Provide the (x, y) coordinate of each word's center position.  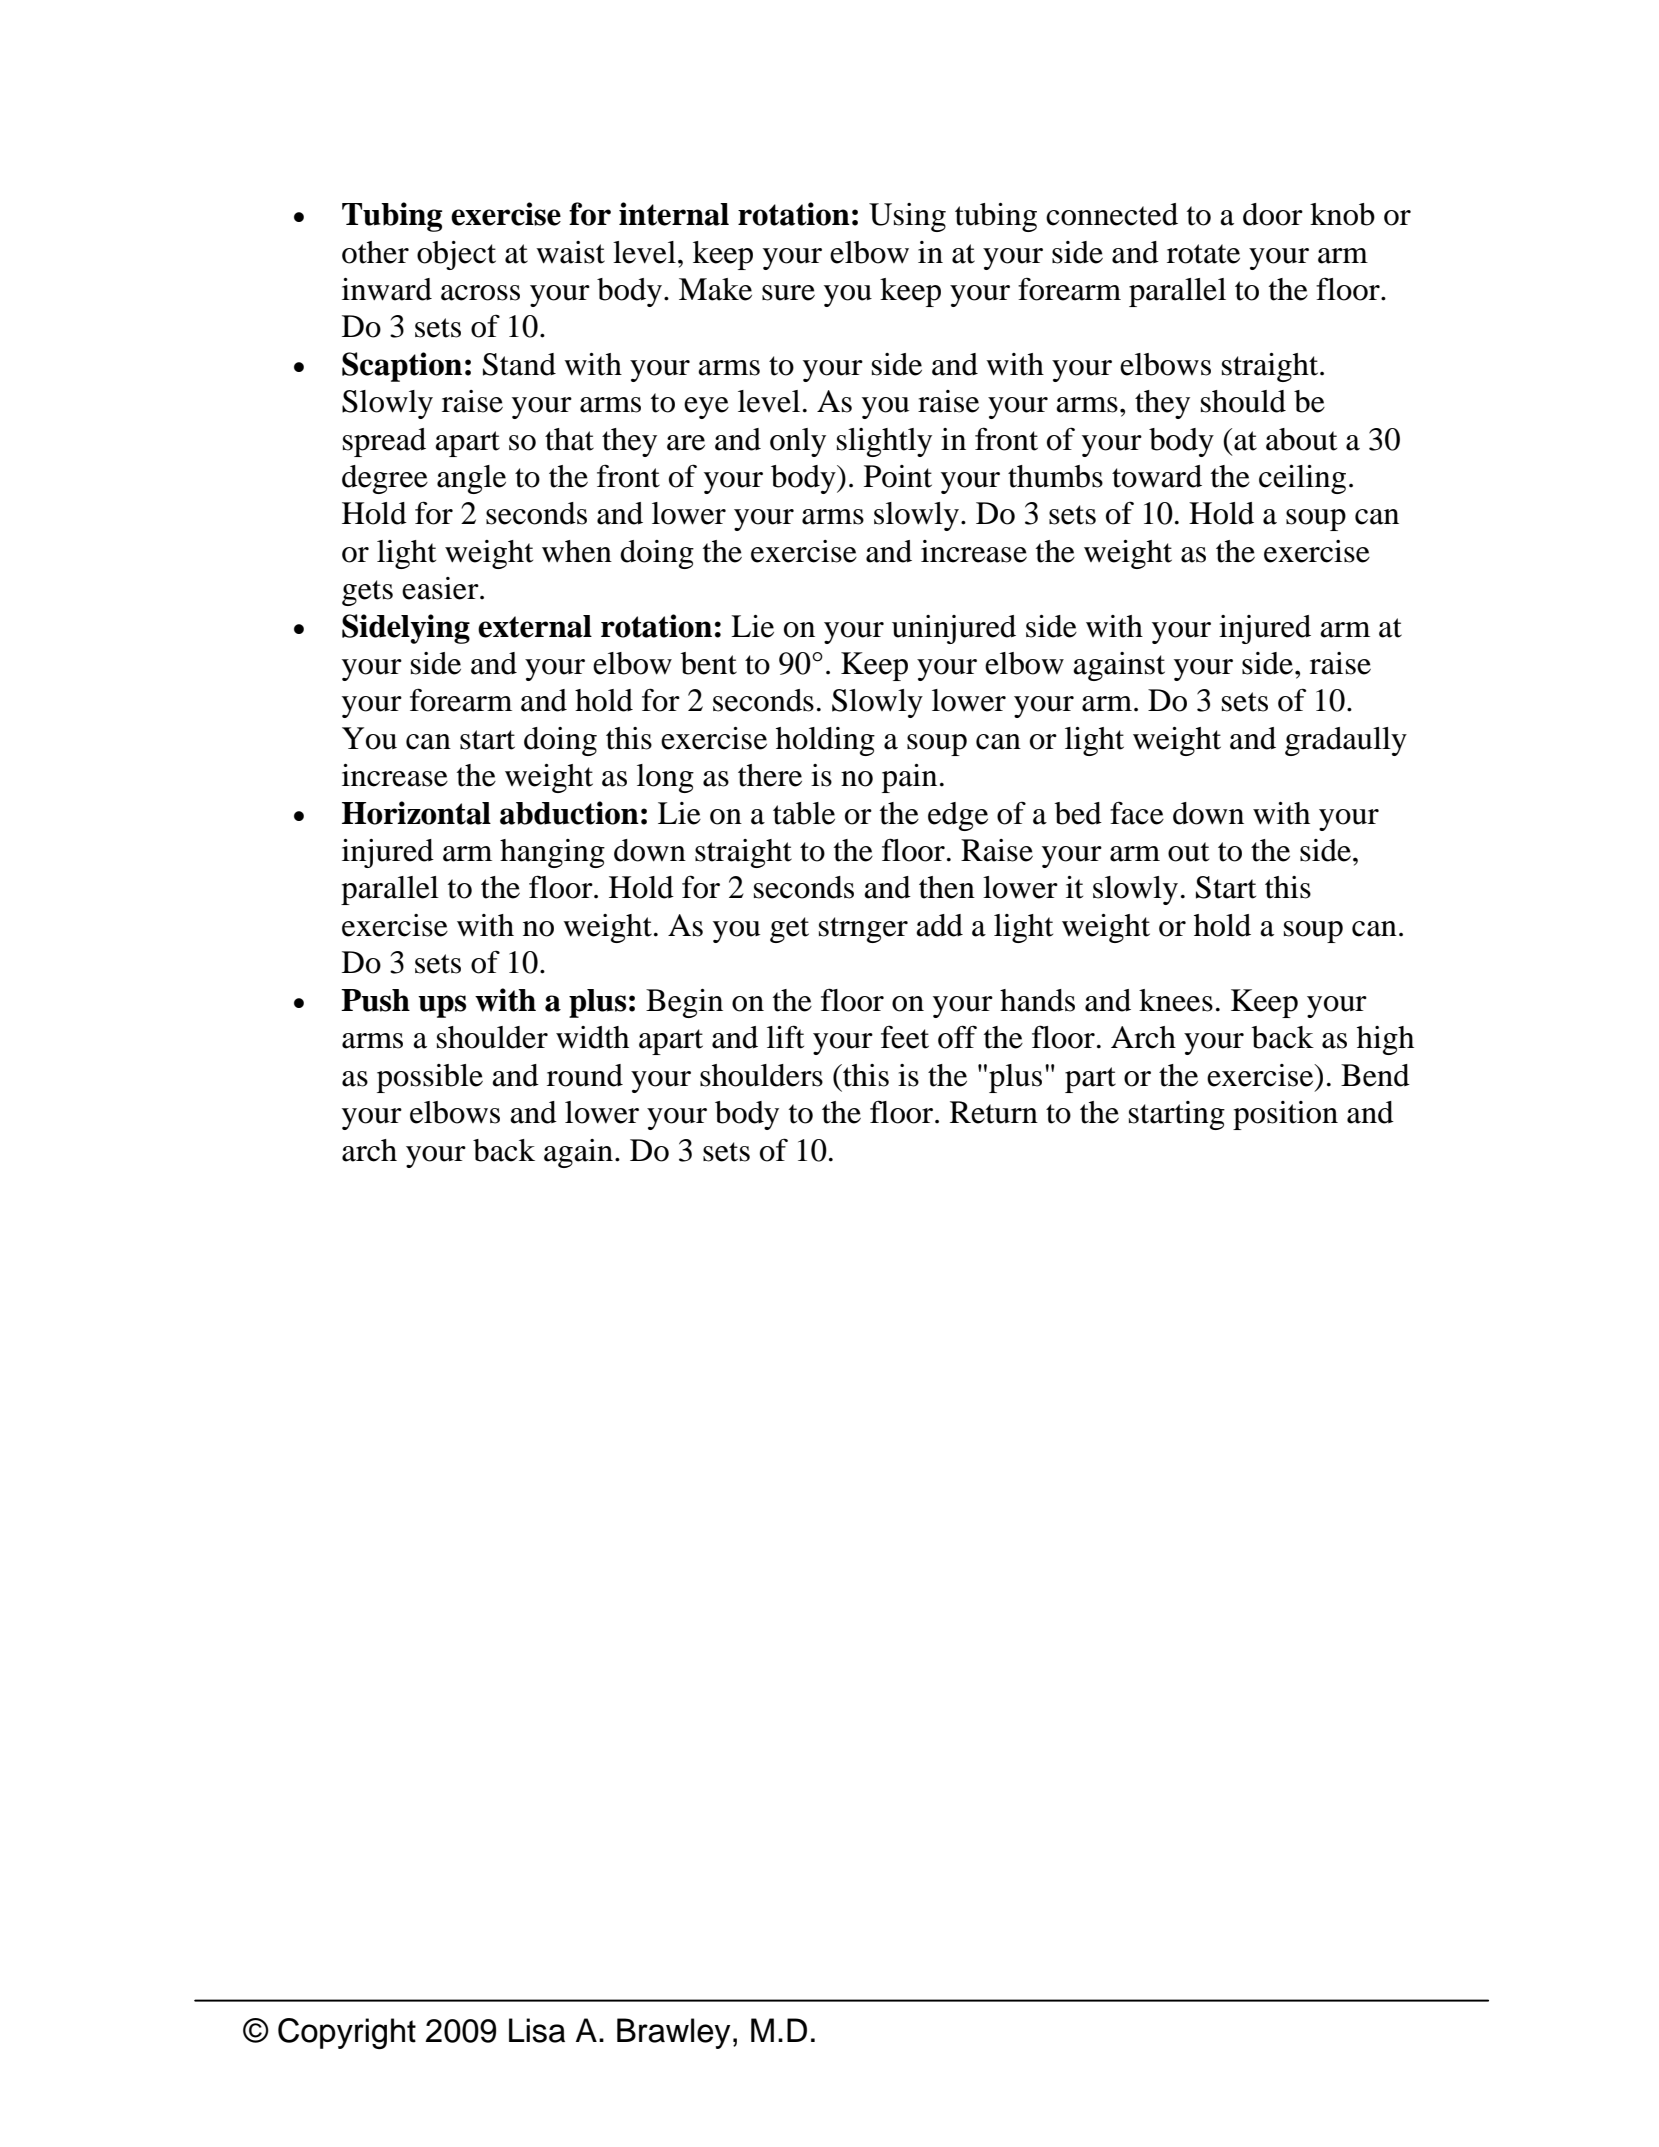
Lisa (537, 2030)
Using (907, 217)
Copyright (347, 2033)
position (1285, 1115)
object (456, 255)
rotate (1203, 254)
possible (430, 1078)
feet (905, 1037)
